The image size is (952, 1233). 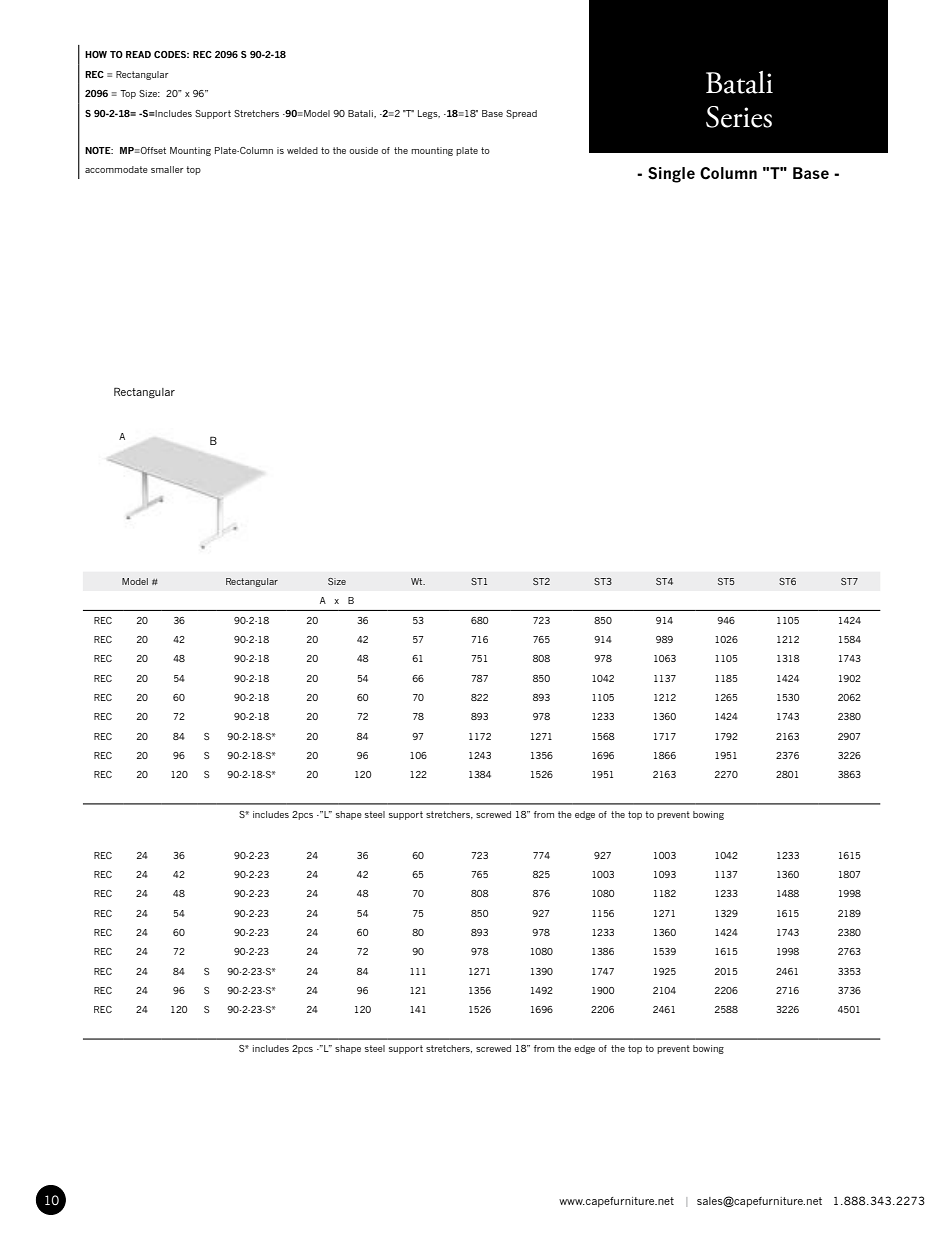 What do you see at coordinates (96, 54) in the screenshot?
I see `HOW` at bounding box center [96, 54].
